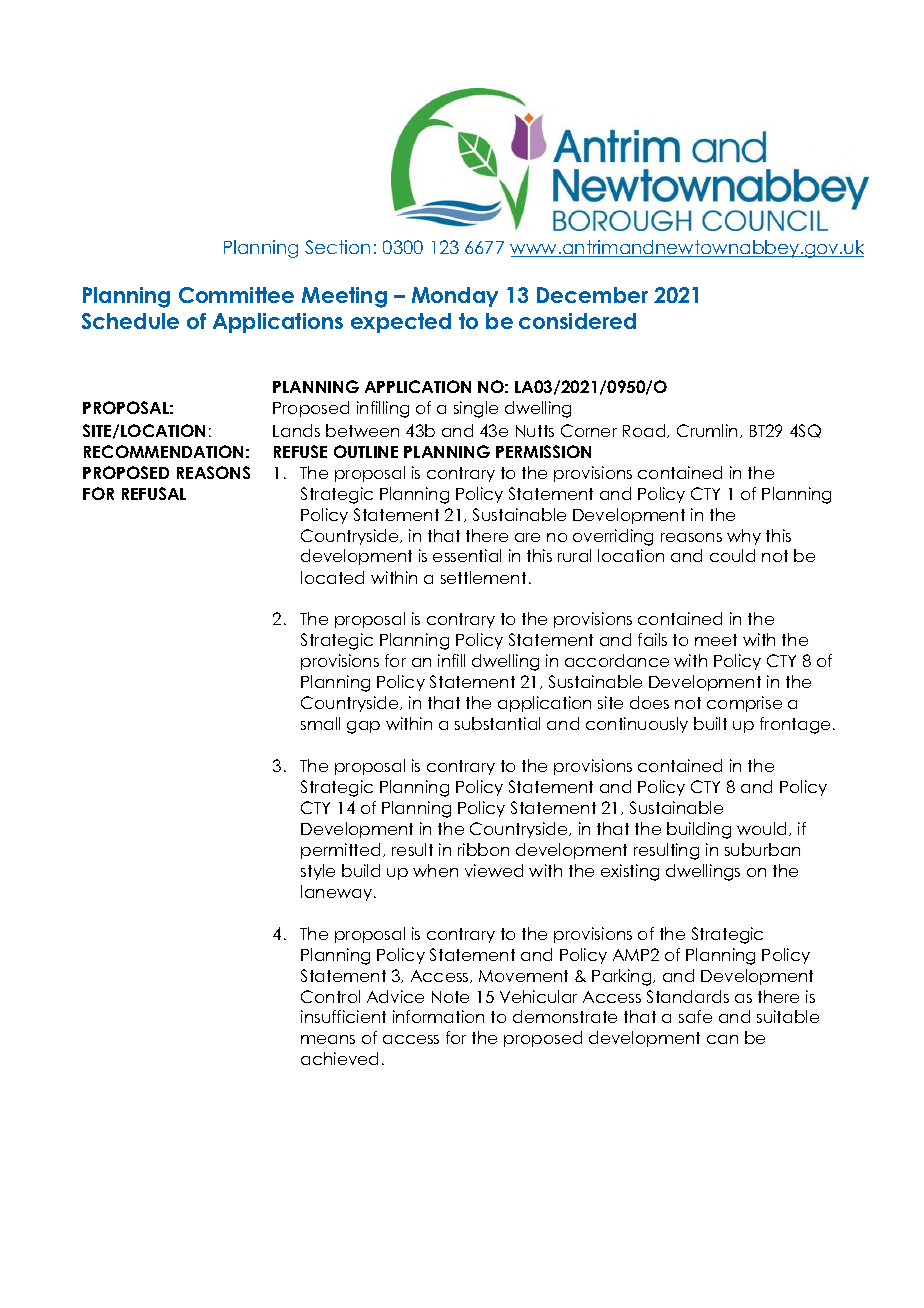  Describe the element at coordinates (497, 723) in the image. I see `substantial` at that location.
